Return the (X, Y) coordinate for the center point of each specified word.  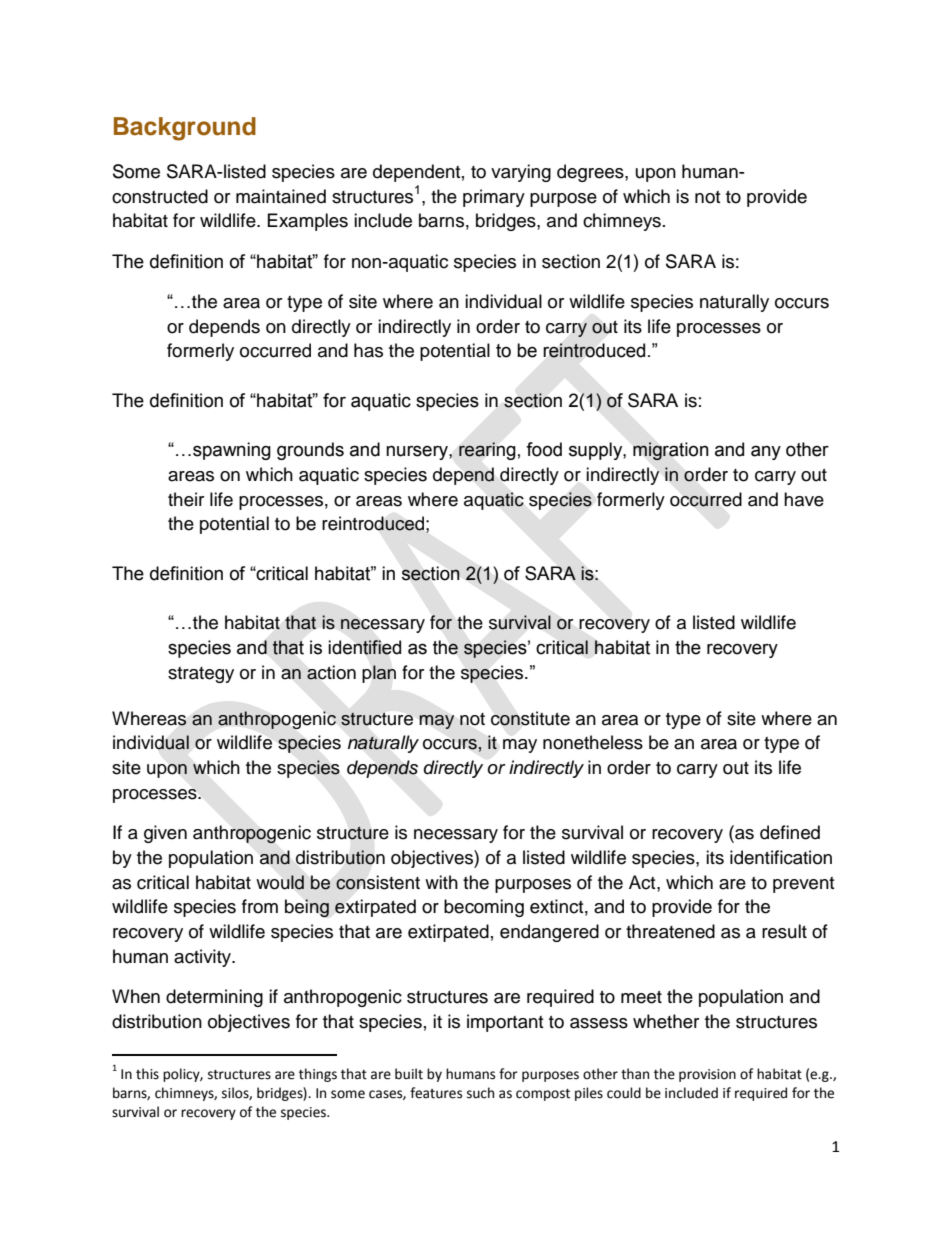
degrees (591, 173)
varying (521, 173)
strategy (201, 675)
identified (364, 647)
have (804, 499)
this (147, 1074)
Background (185, 129)
